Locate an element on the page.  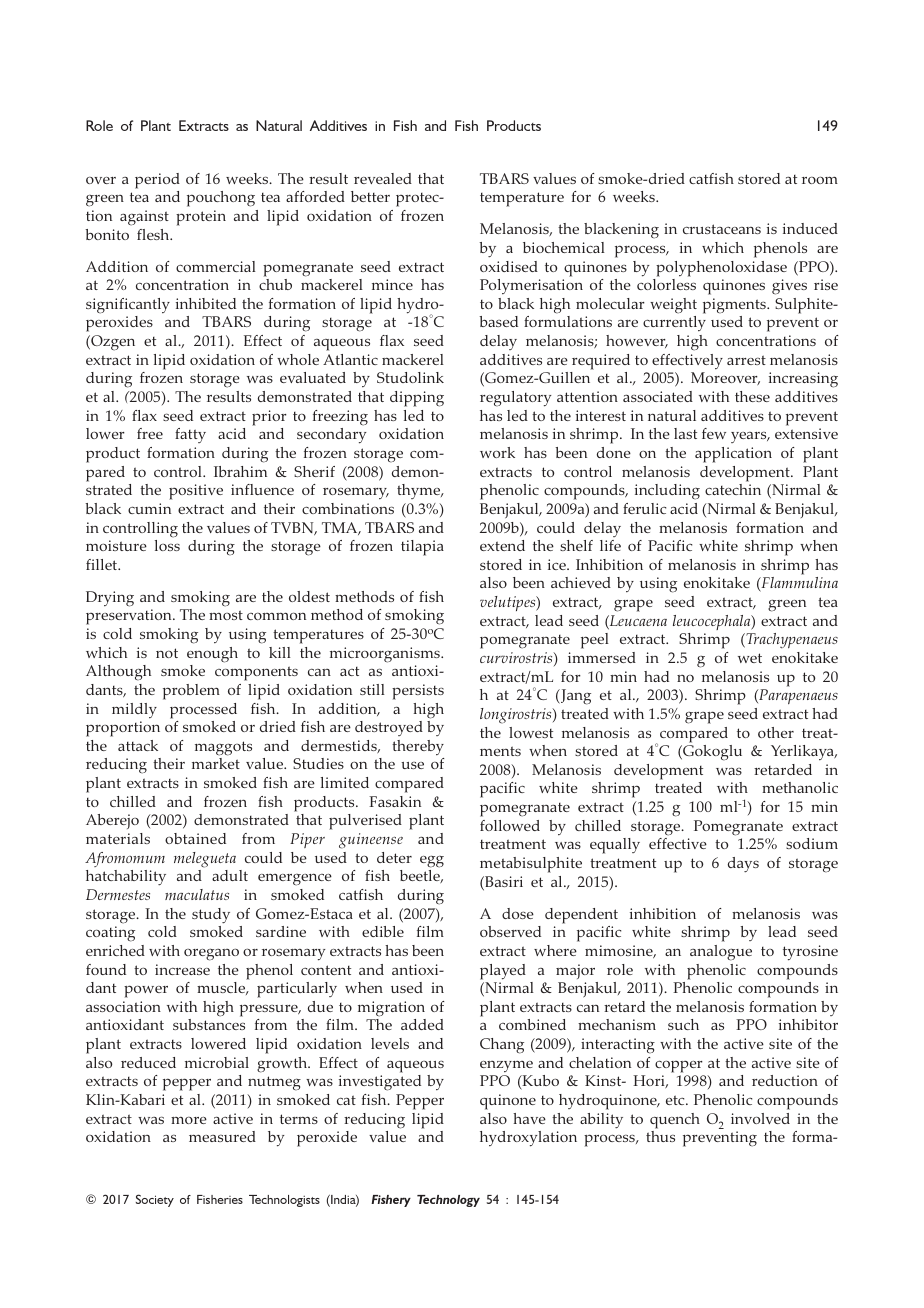
revealed is located at coordinates (383, 178).
